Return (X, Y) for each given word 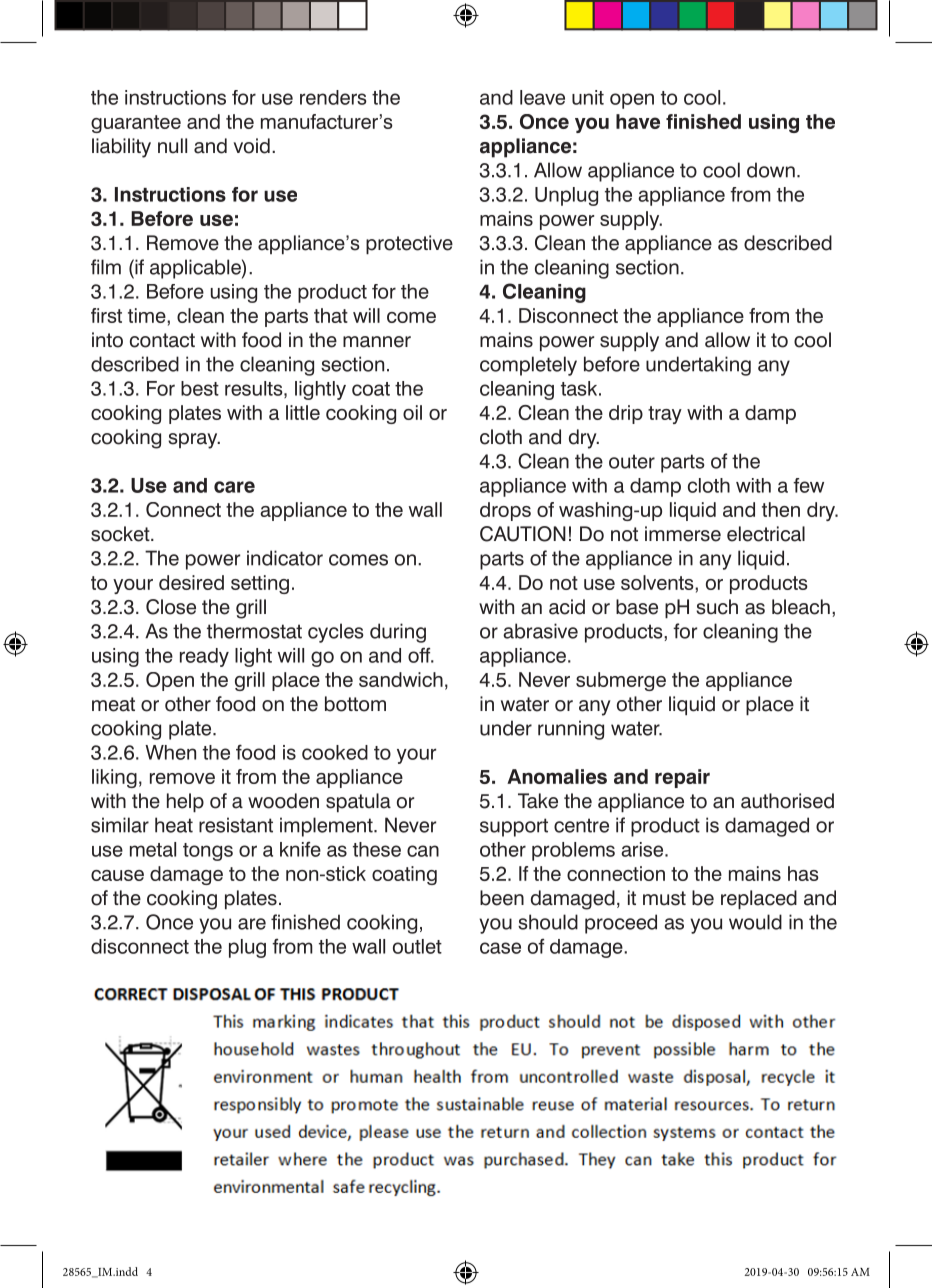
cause (117, 875)
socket (121, 534)
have (638, 121)
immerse (683, 534)
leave (542, 97)
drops (505, 511)
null (172, 146)
